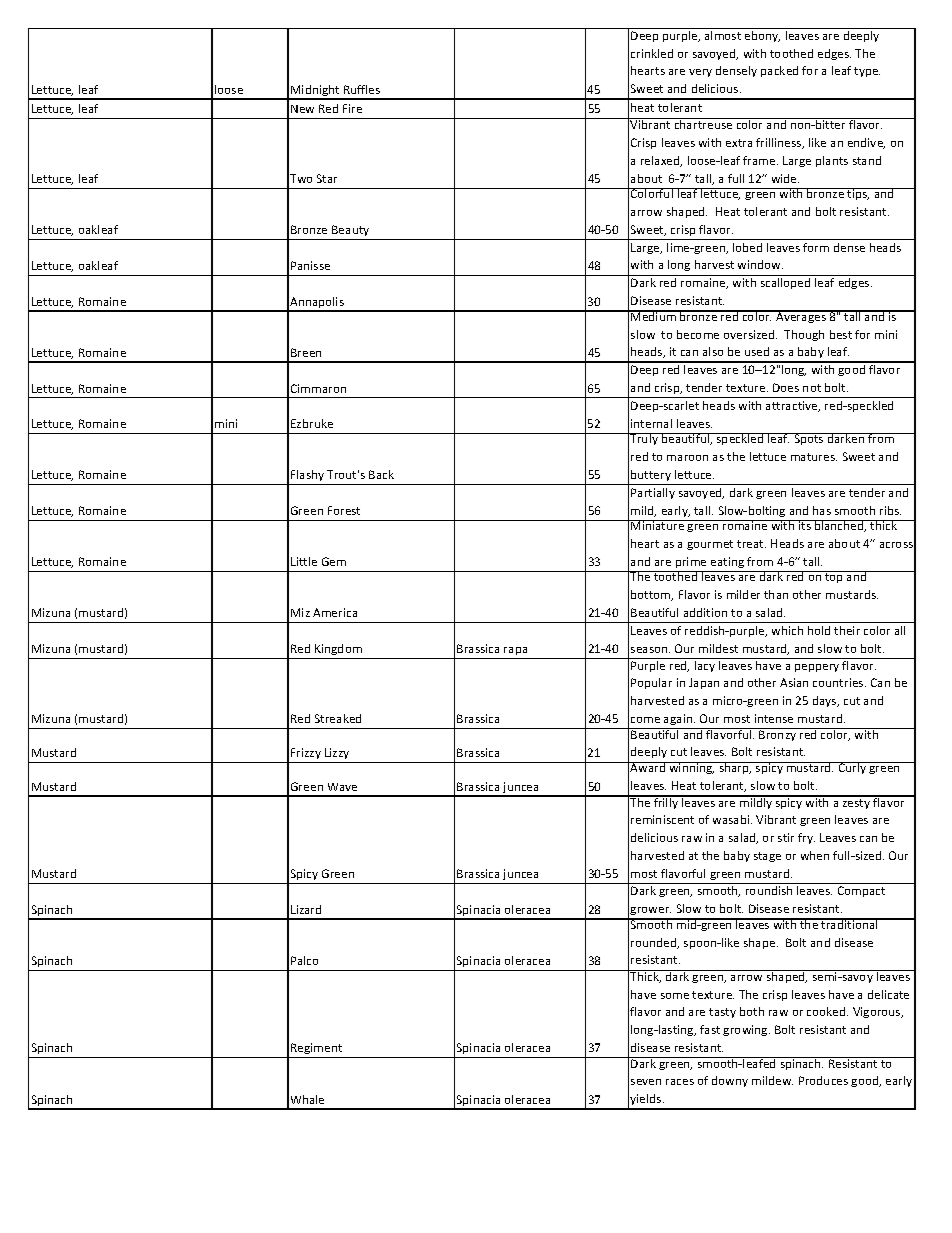 The width and height of the screenshot is (952, 1233). I want to click on Breen, so click(306, 352).
